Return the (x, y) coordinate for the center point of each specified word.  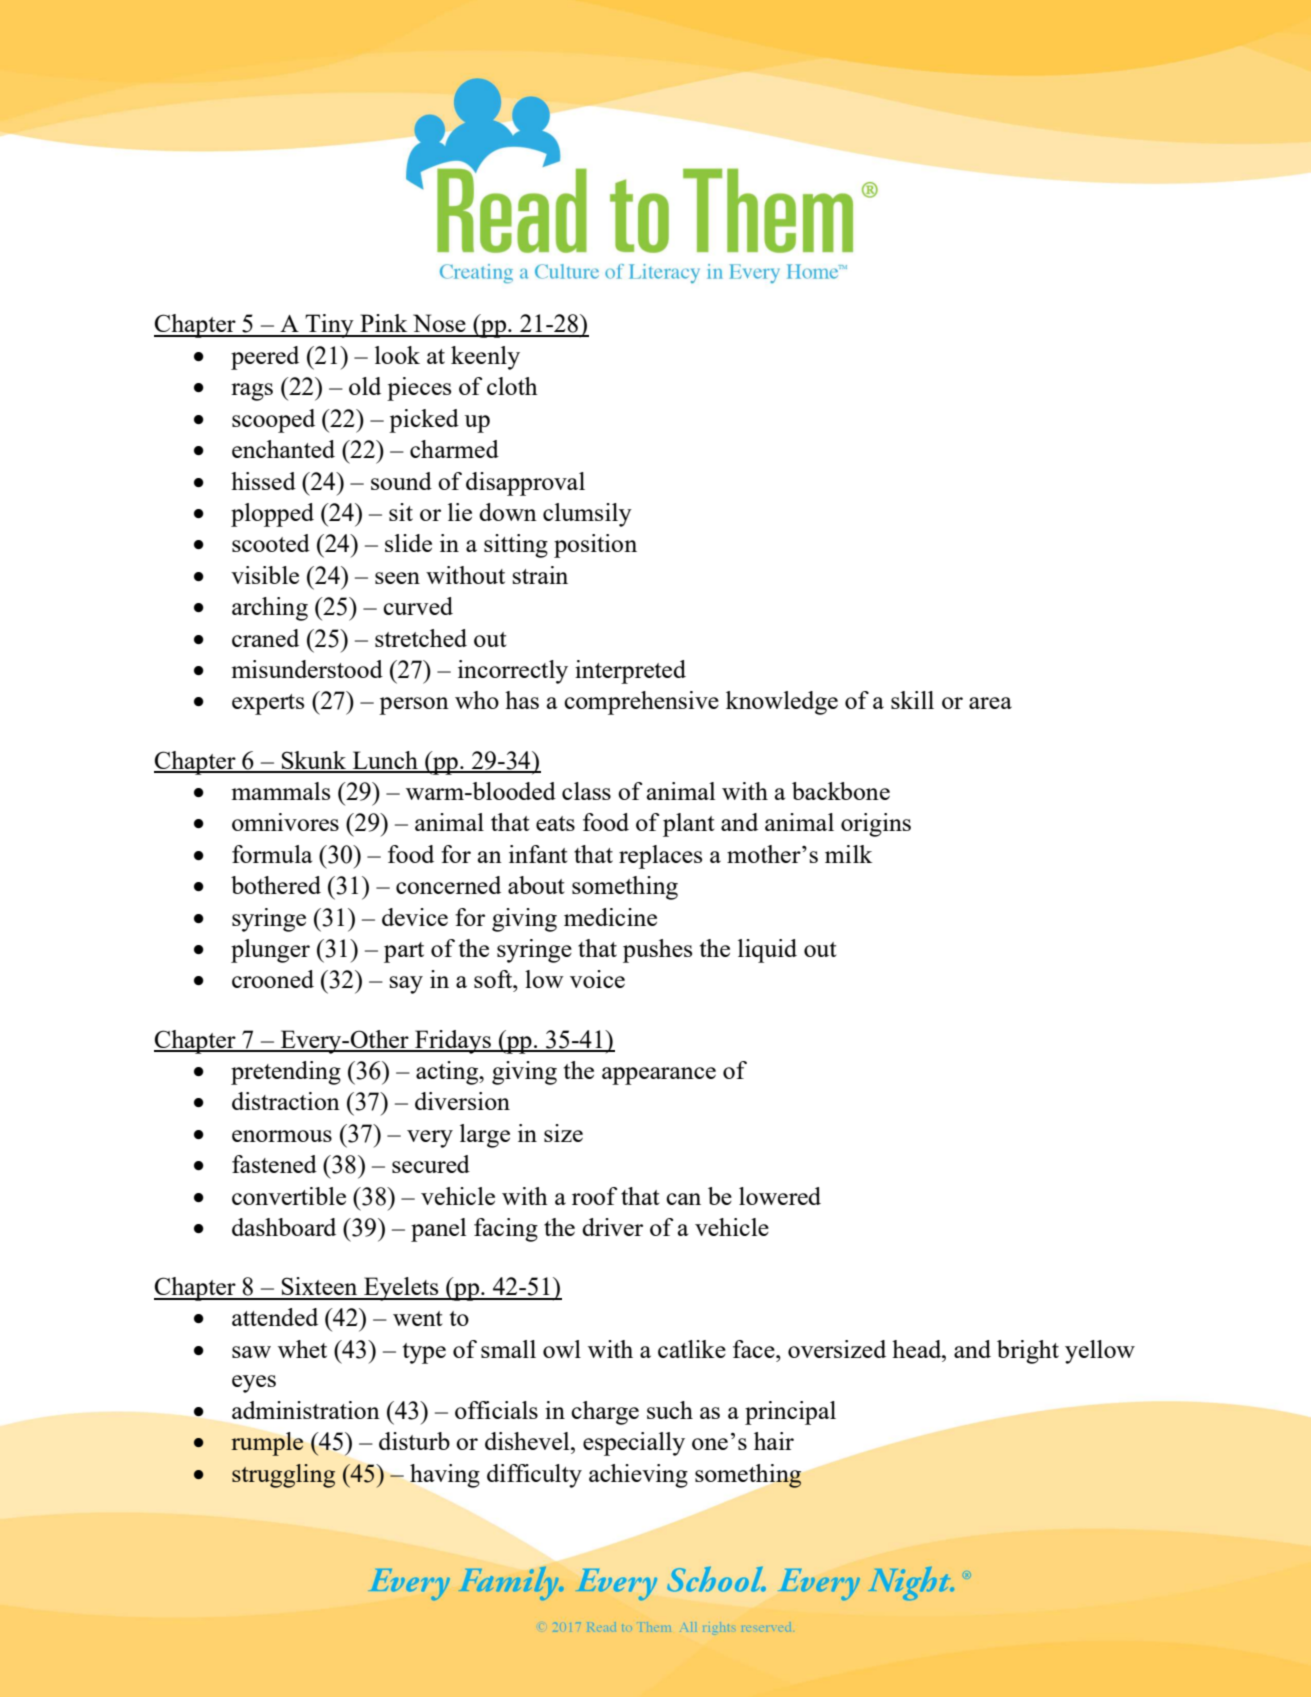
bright (1028, 1352)
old (365, 386)
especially (634, 1444)
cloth (512, 386)
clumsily (587, 515)
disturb (414, 1441)
